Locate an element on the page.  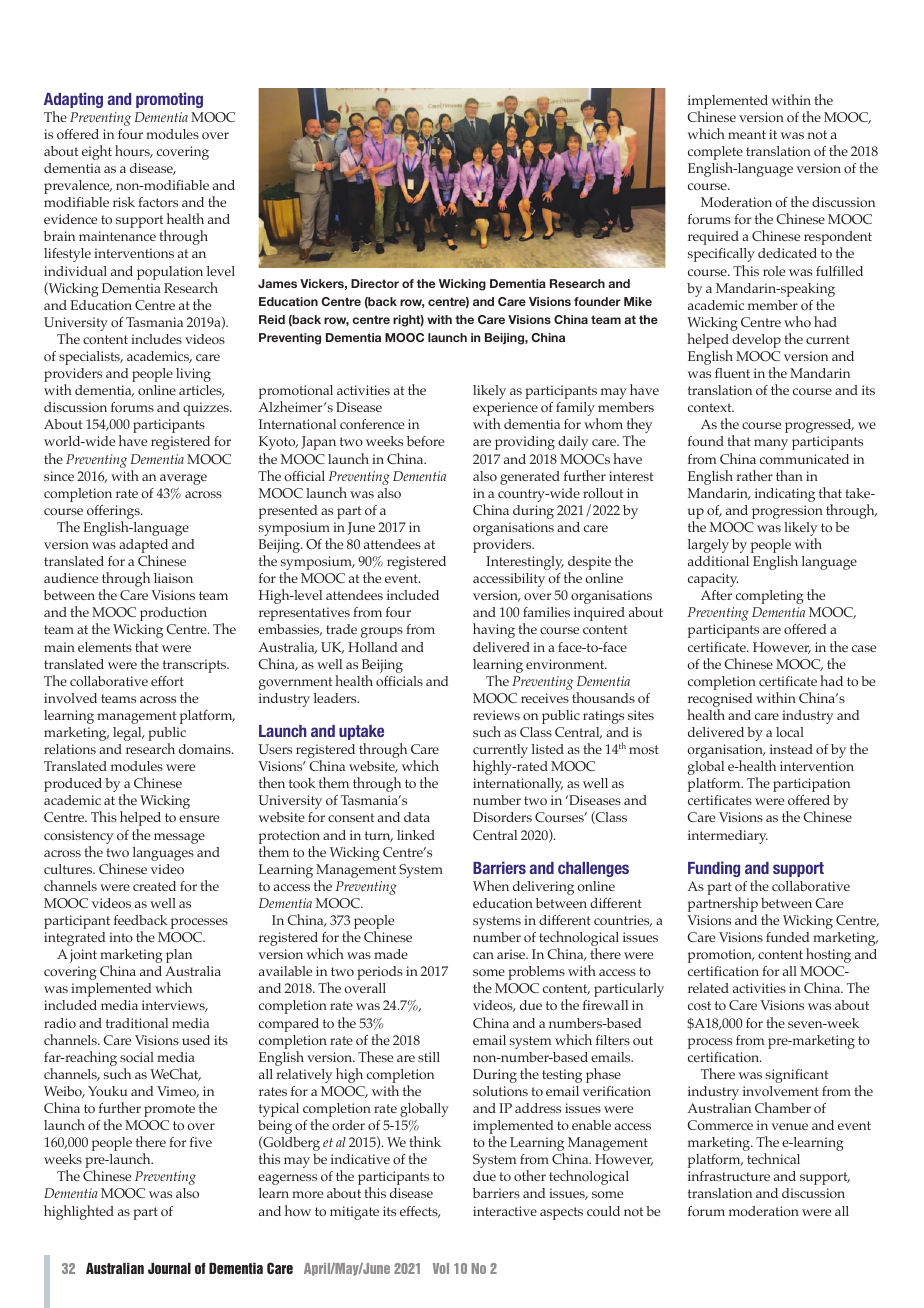
Journal is located at coordinates (169, 1268).
